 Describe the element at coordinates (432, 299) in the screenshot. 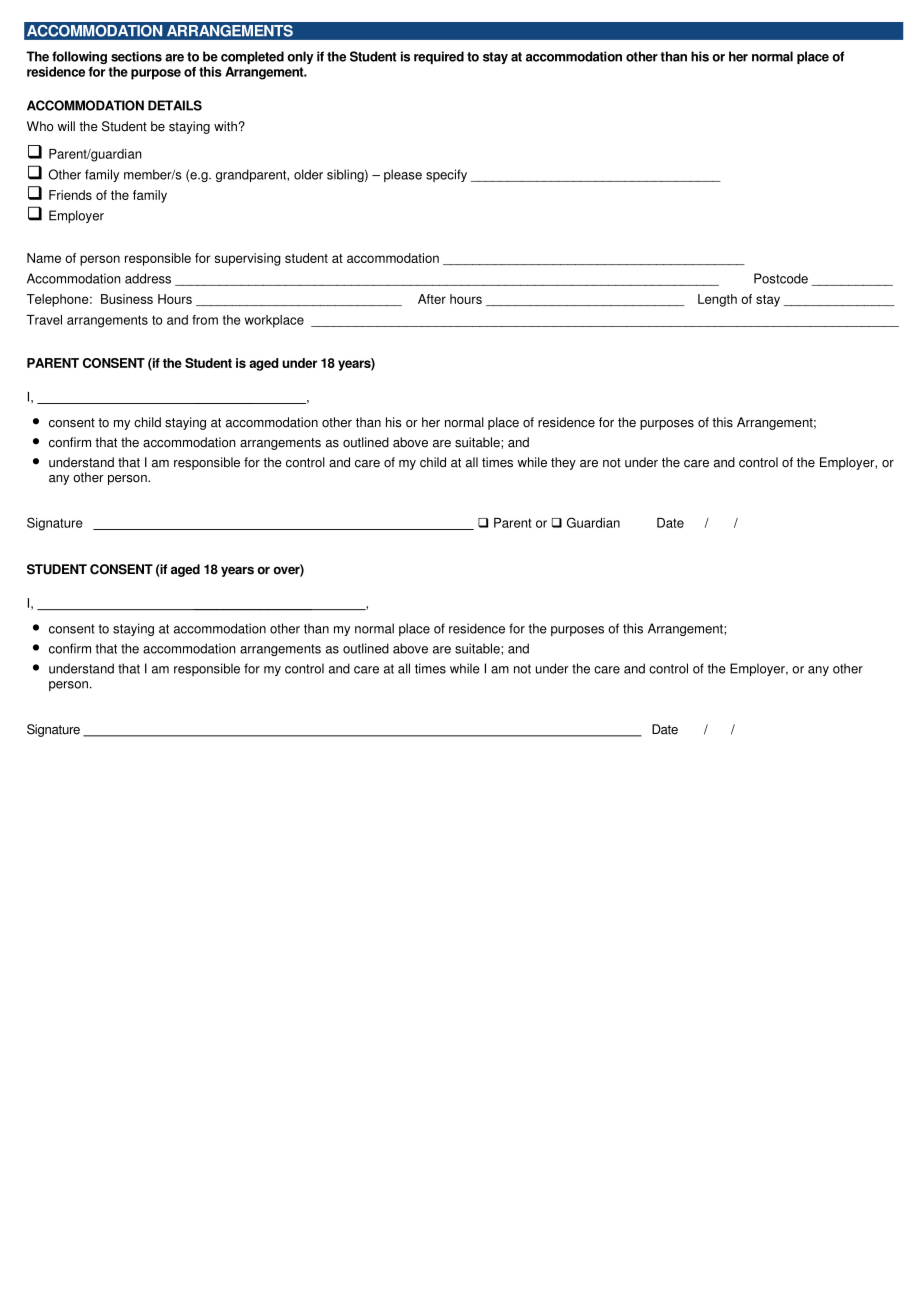

I see `After` at that location.
